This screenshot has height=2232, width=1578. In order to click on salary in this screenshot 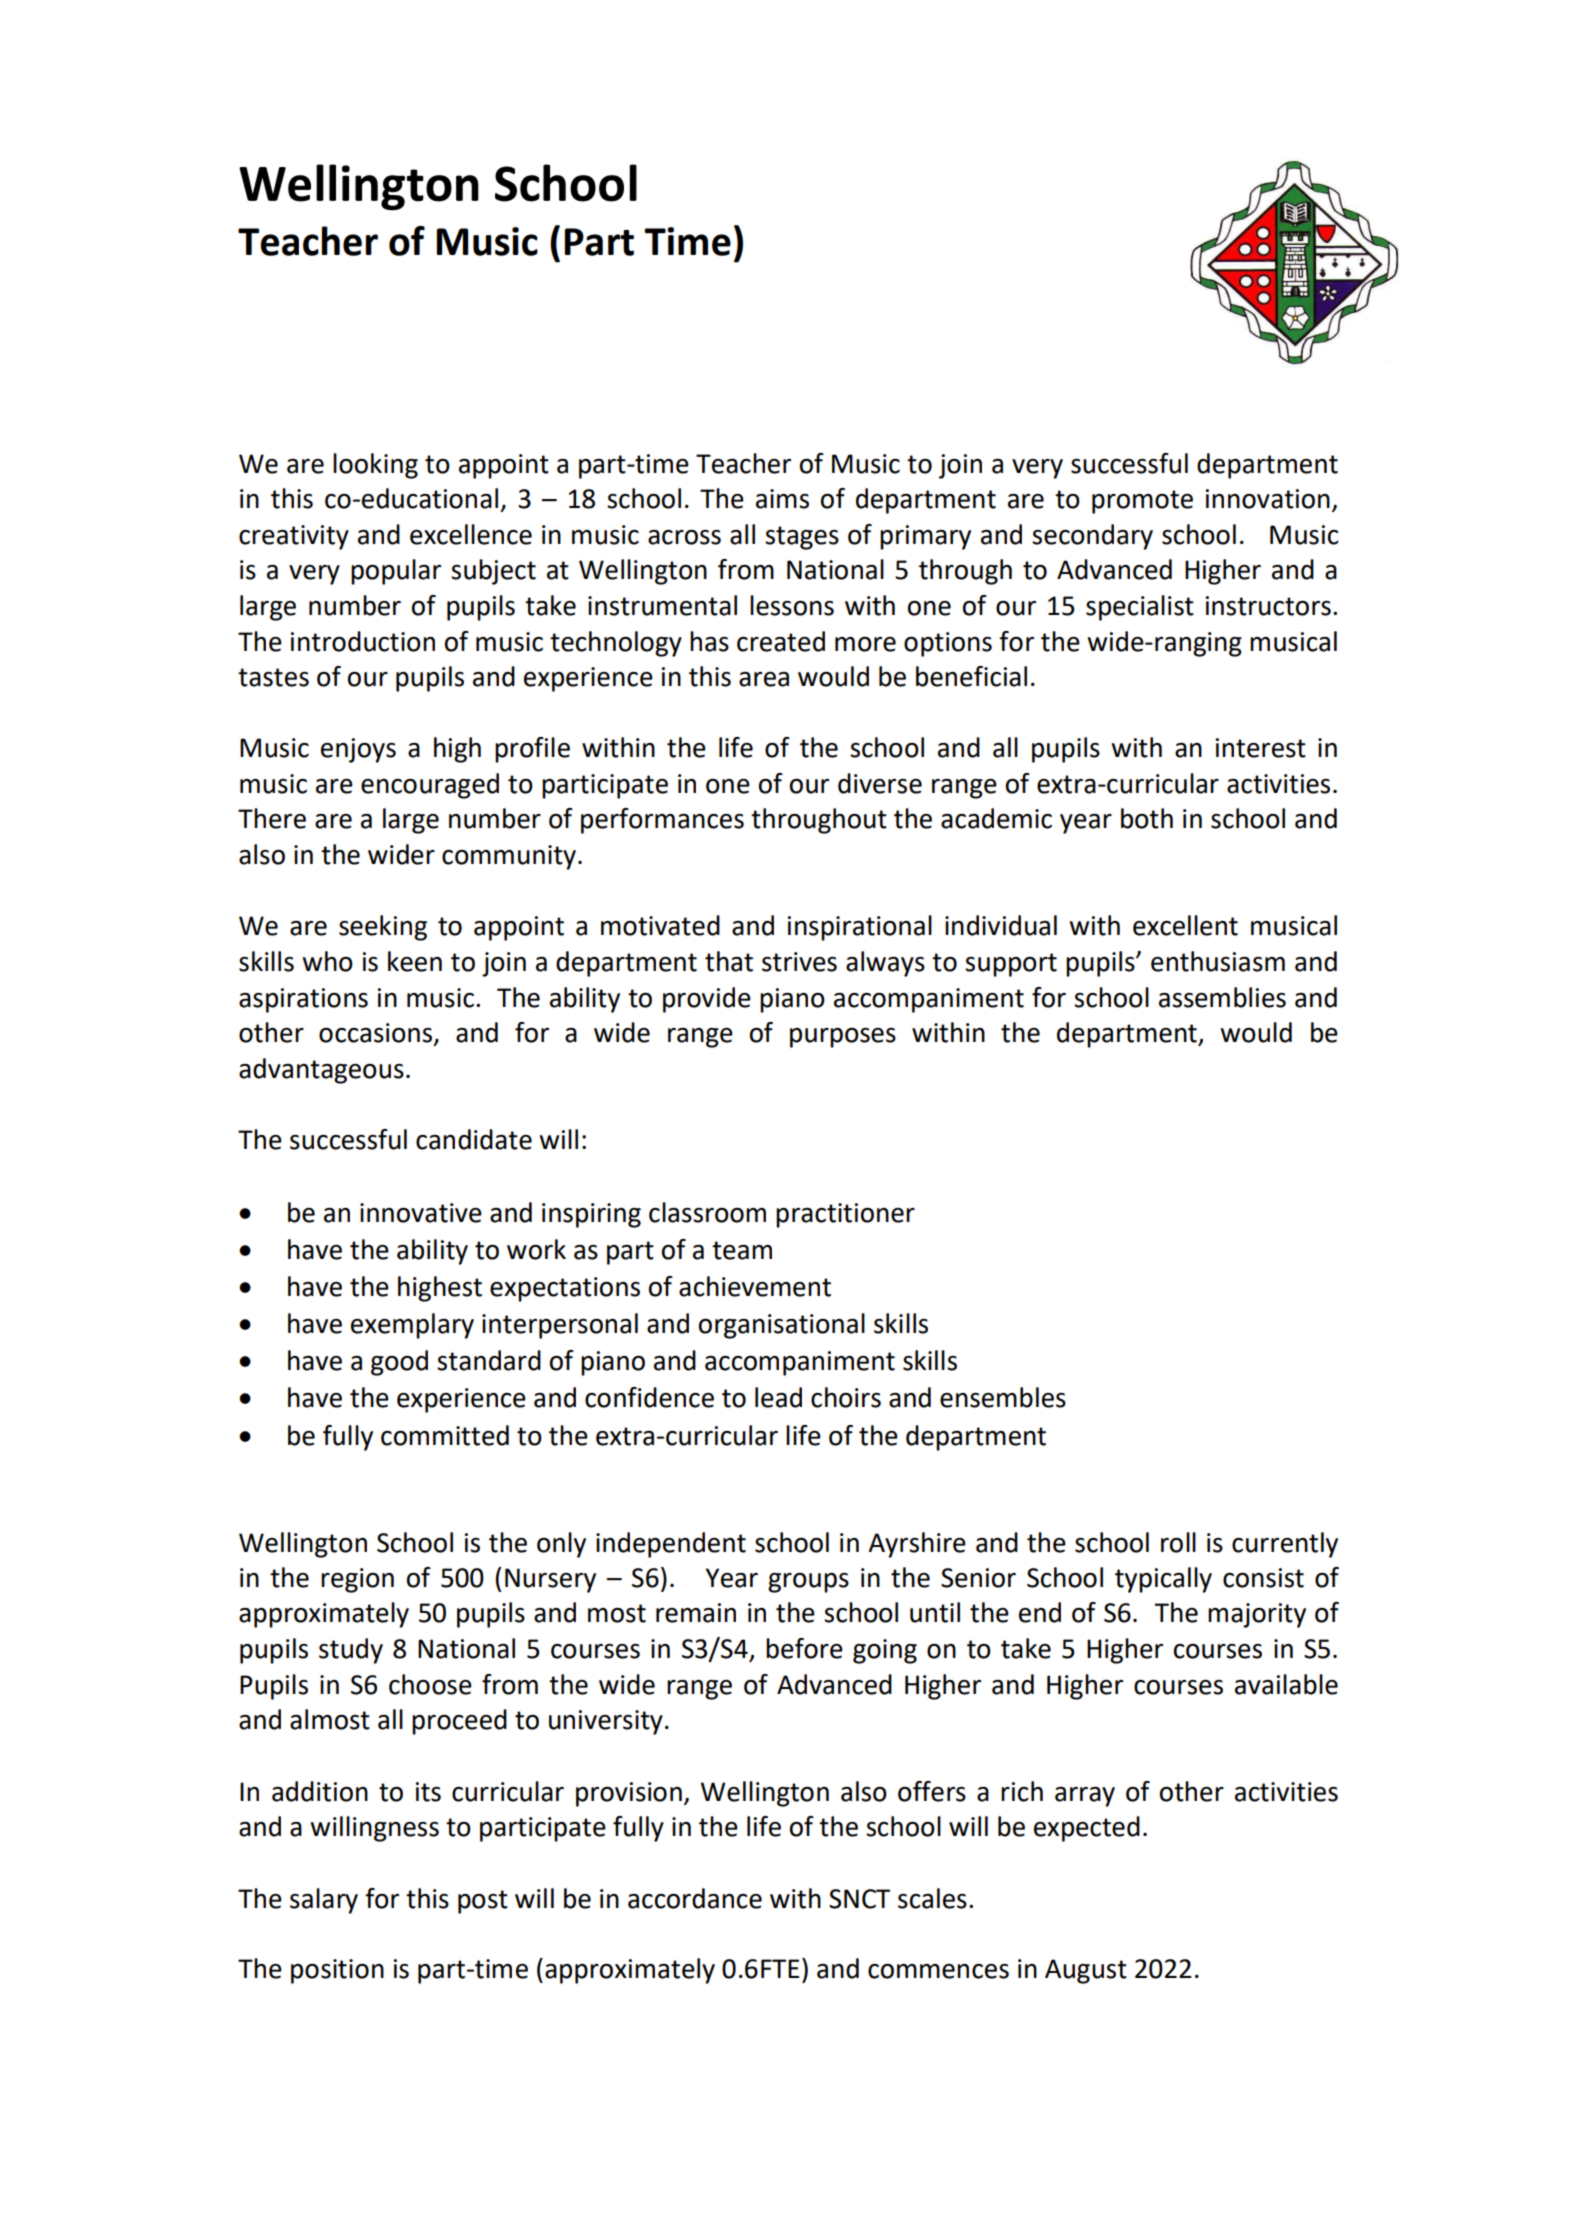, I will do `click(324, 1901)`.
